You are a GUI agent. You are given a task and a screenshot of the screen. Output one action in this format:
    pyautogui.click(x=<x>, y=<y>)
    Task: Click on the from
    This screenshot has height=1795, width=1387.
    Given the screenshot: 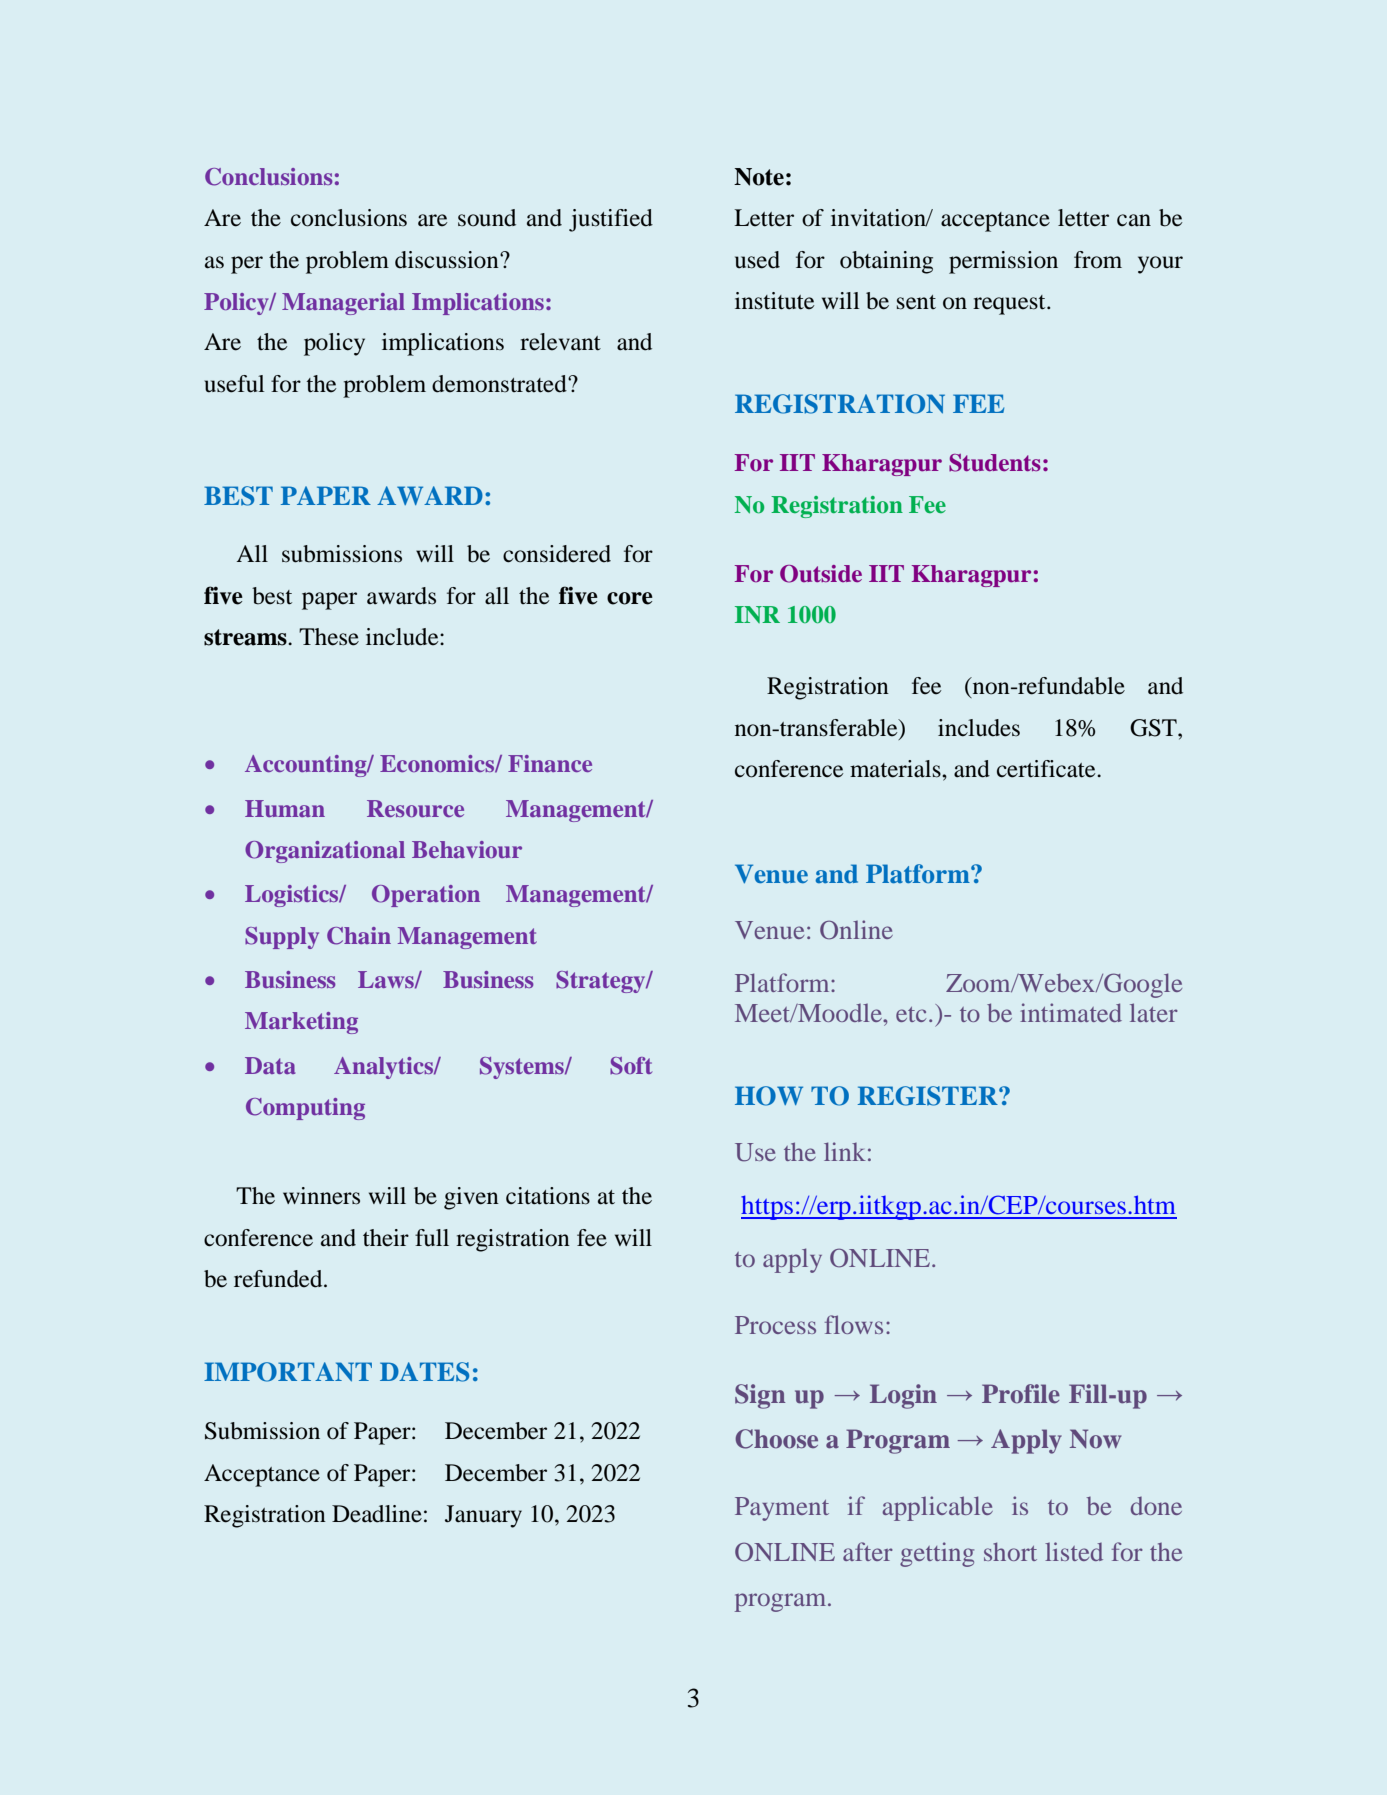 What is the action you would take?
    pyautogui.click(x=1098, y=260)
